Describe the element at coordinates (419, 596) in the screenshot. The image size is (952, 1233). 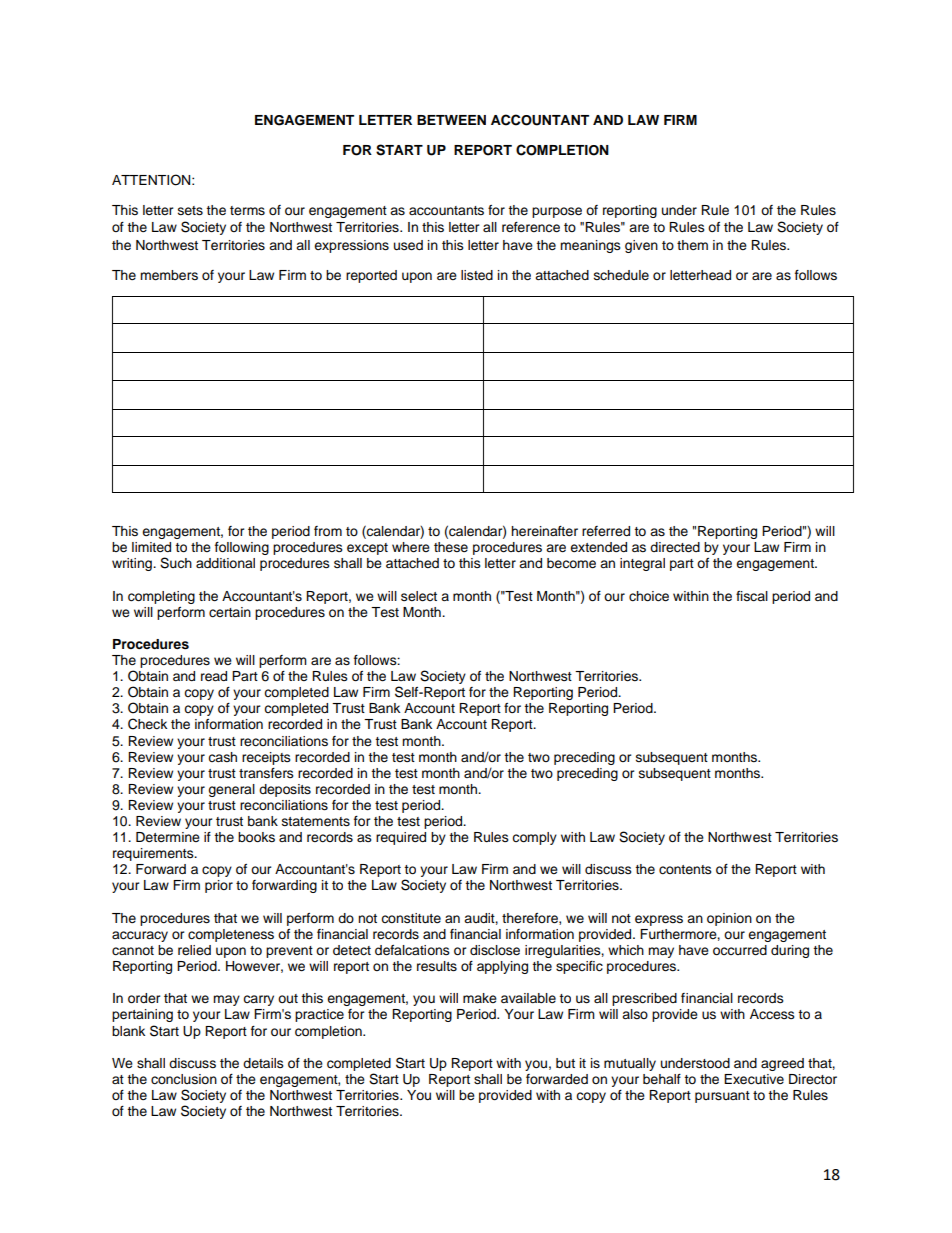
I see `select` at that location.
